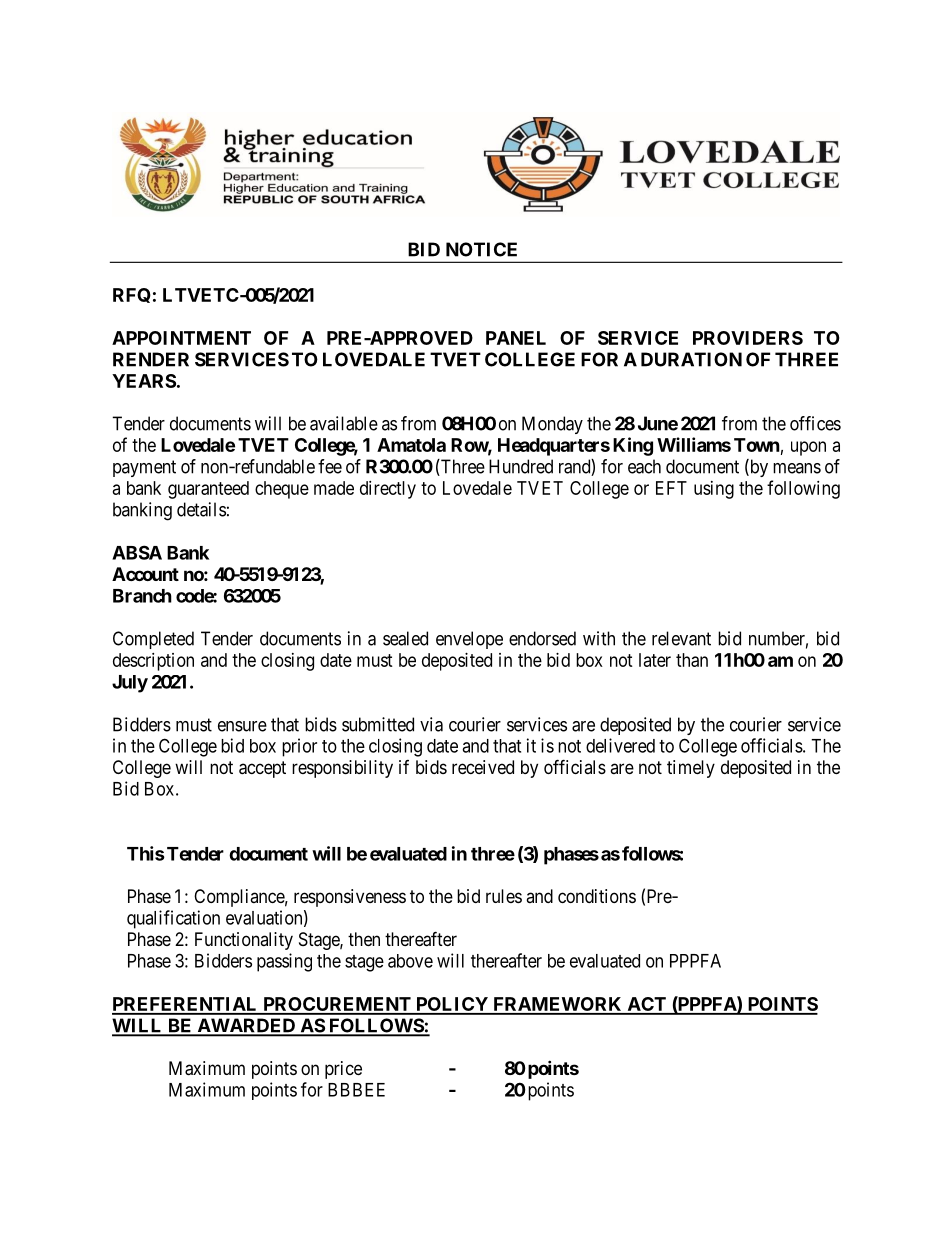  I want to click on NOTICE, so click(481, 249).
